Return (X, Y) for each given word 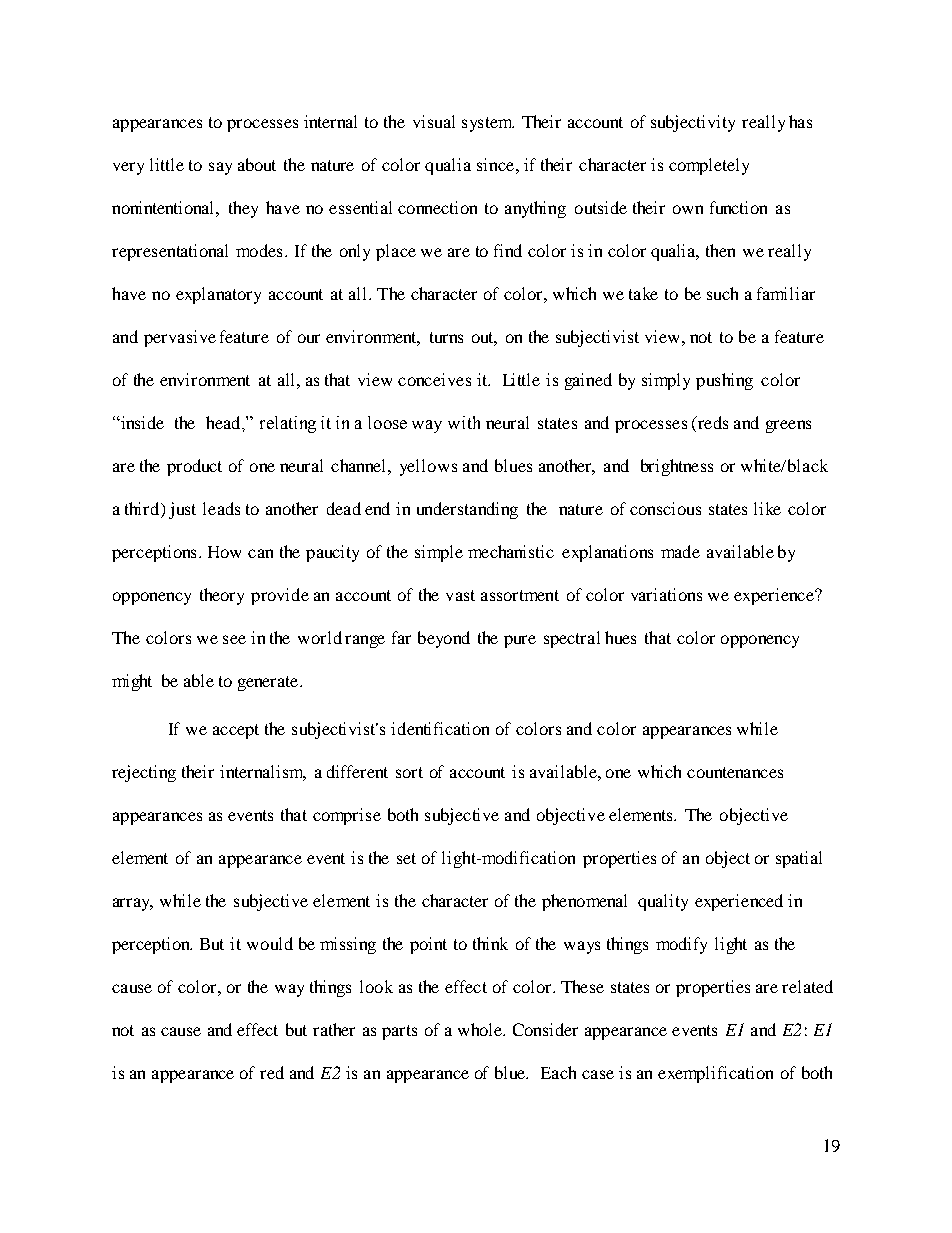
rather (334, 1029)
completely (709, 166)
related (807, 986)
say (220, 168)
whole (481, 1029)
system (488, 124)
